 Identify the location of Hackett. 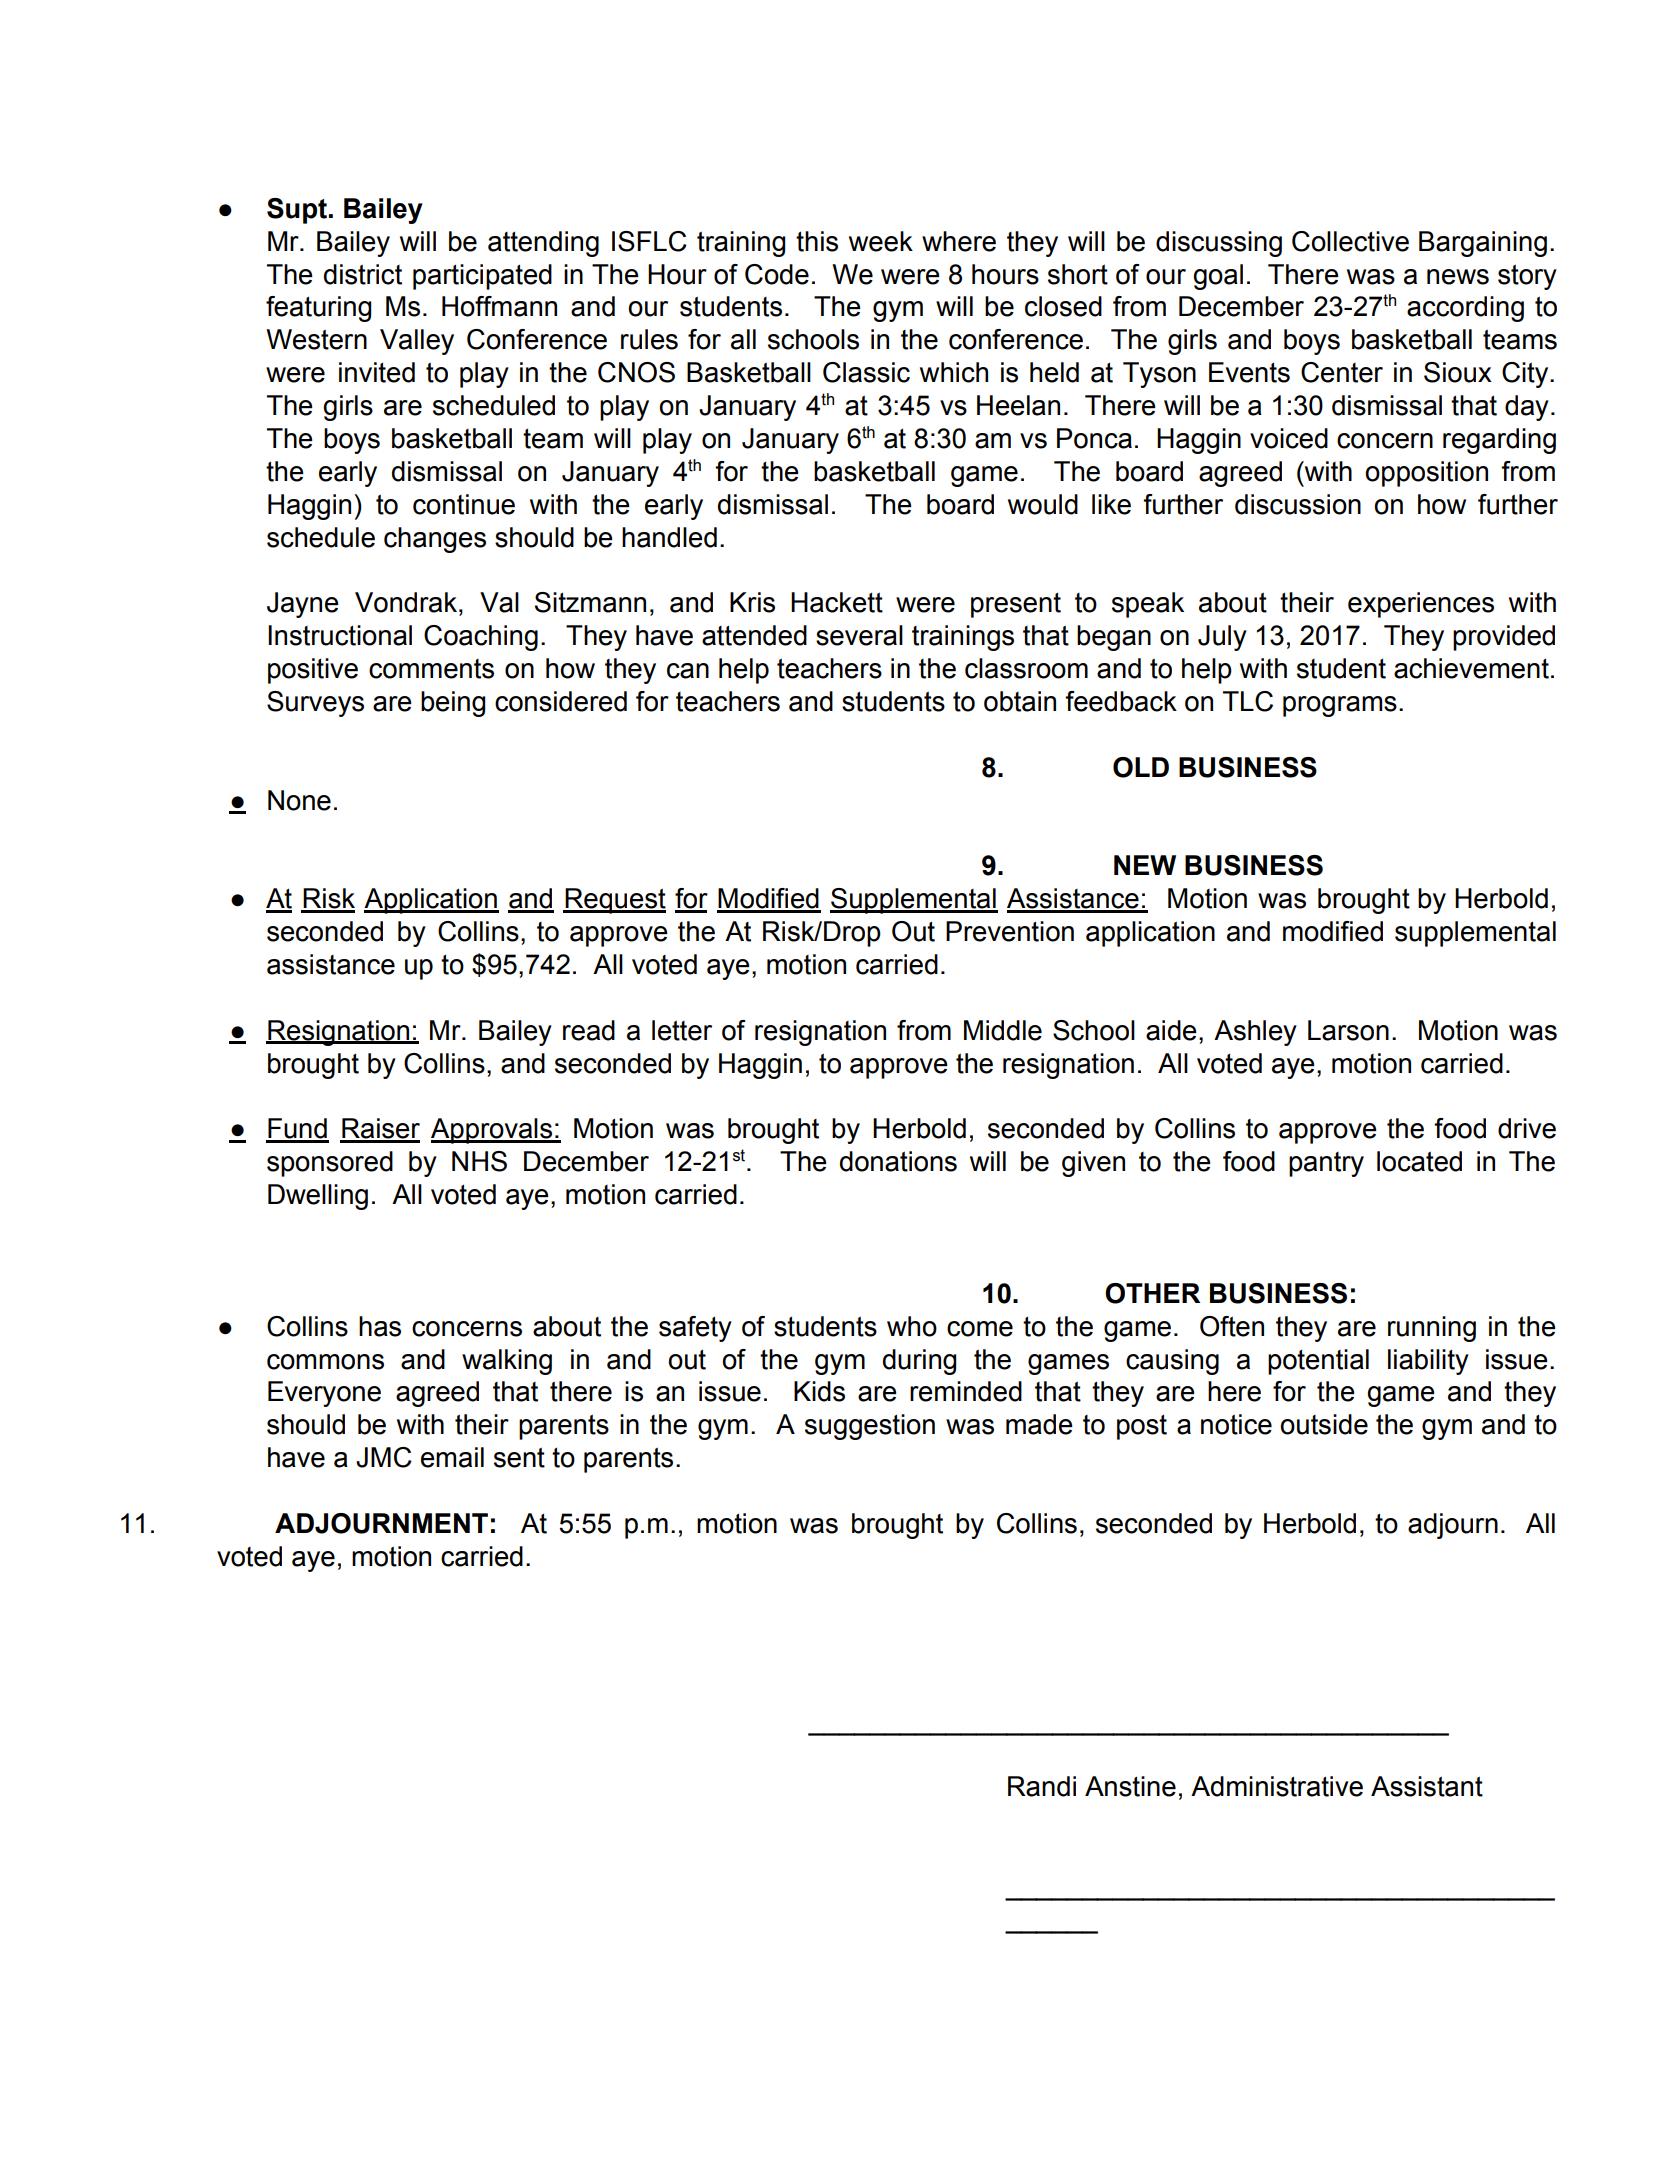
(837, 602).
